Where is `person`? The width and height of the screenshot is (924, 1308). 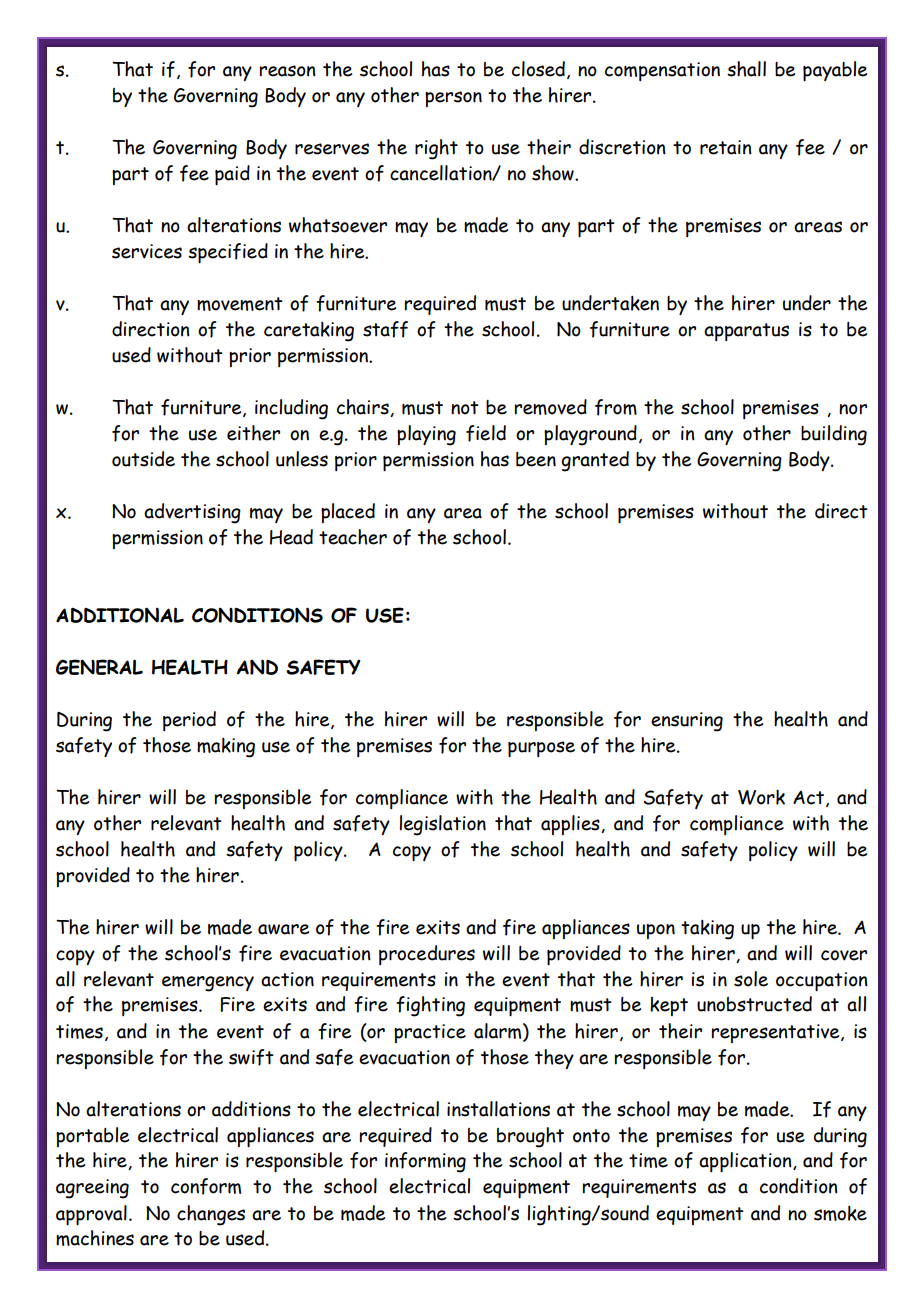
person is located at coordinates (453, 99).
